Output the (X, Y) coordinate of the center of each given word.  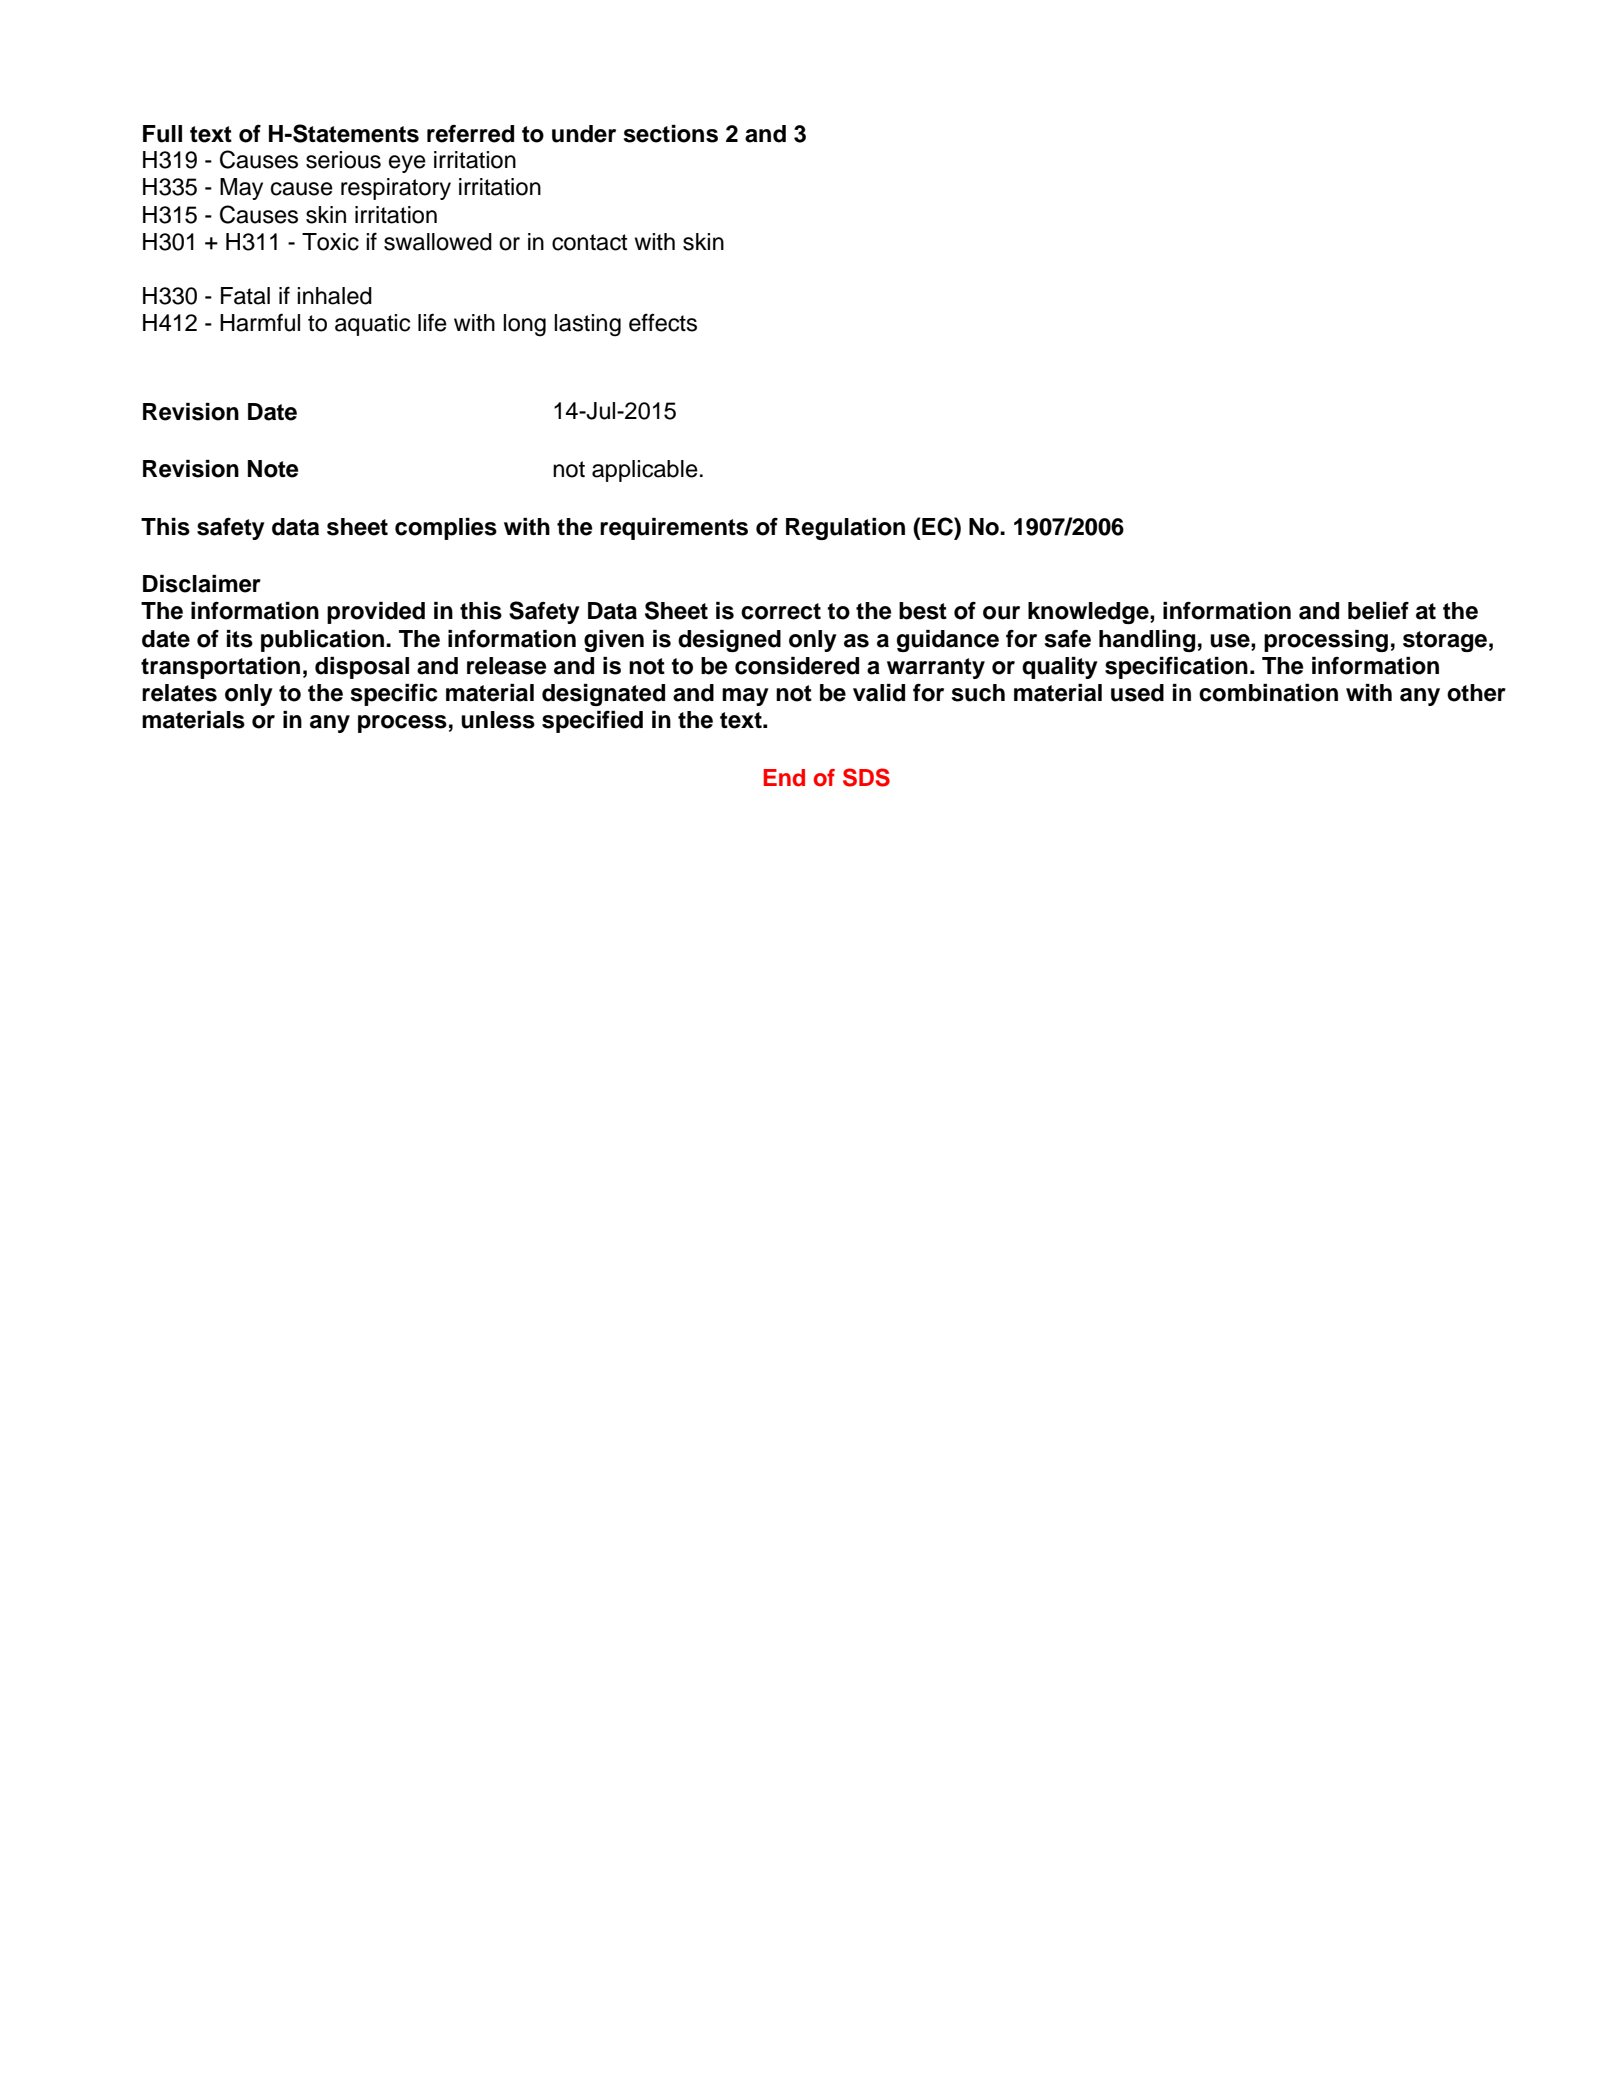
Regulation (845, 529)
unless (498, 720)
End (784, 778)
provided (376, 613)
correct (781, 611)
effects (663, 322)
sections (670, 134)
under (584, 134)
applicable (645, 471)
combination (1268, 693)
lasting (587, 325)
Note (273, 469)
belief (1378, 611)
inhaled (334, 296)
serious (343, 160)
